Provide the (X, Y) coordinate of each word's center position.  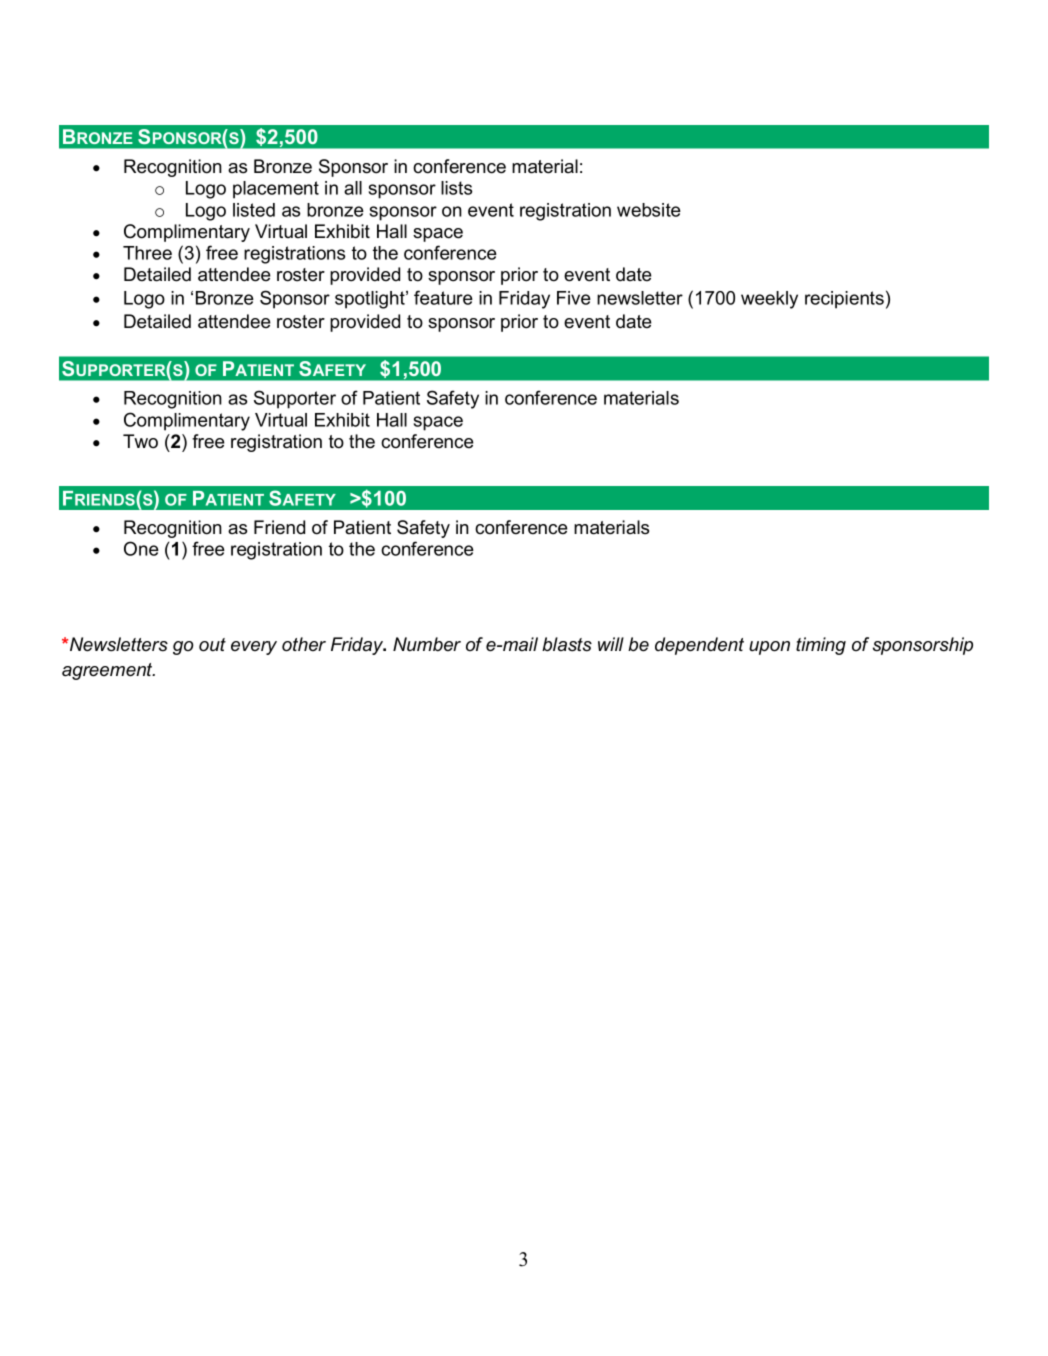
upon (769, 648)
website (649, 210)
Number (427, 644)
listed (254, 210)
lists (456, 188)
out (212, 645)
